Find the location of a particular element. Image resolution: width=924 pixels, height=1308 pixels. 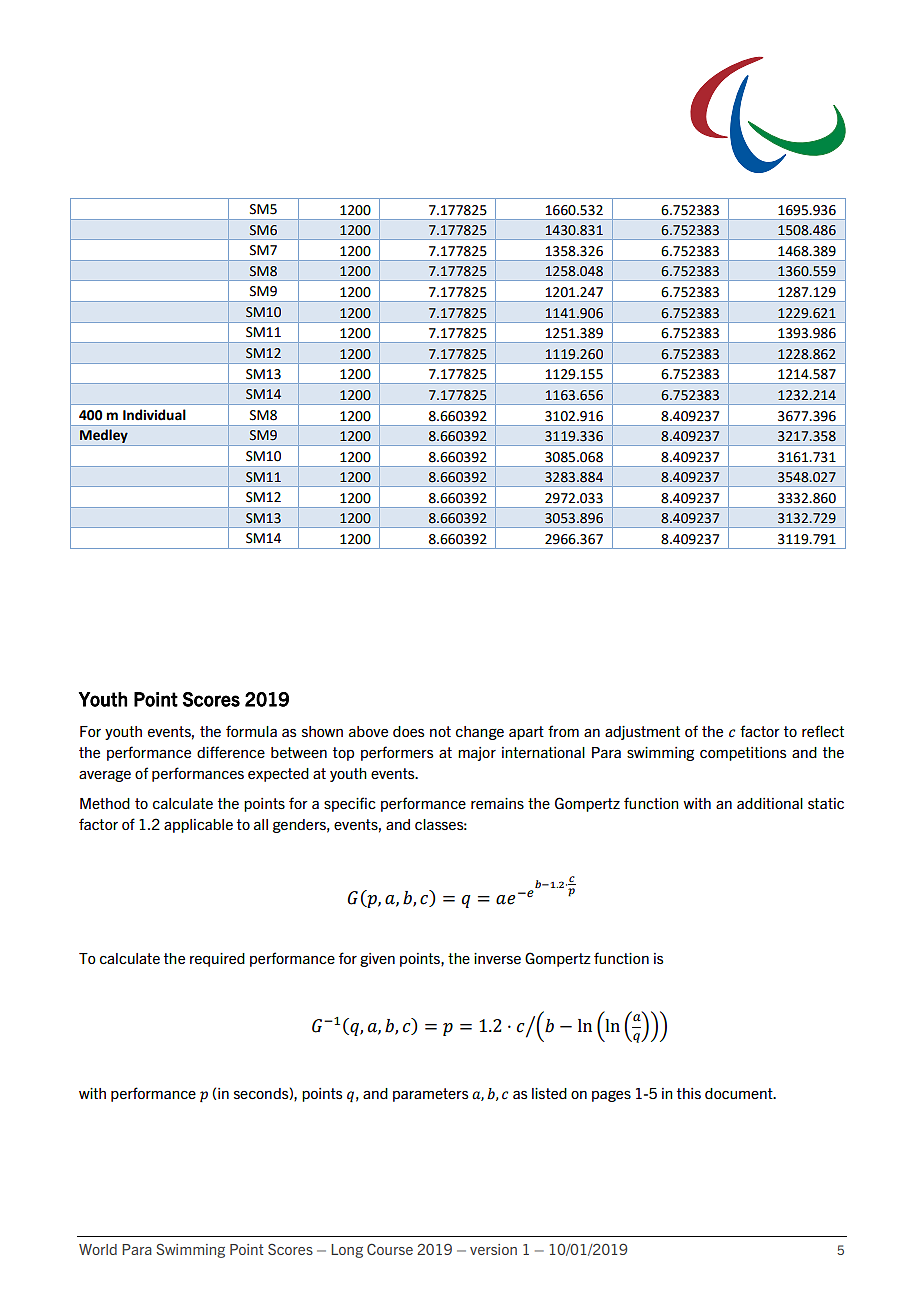

reflect is located at coordinates (823, 731).
